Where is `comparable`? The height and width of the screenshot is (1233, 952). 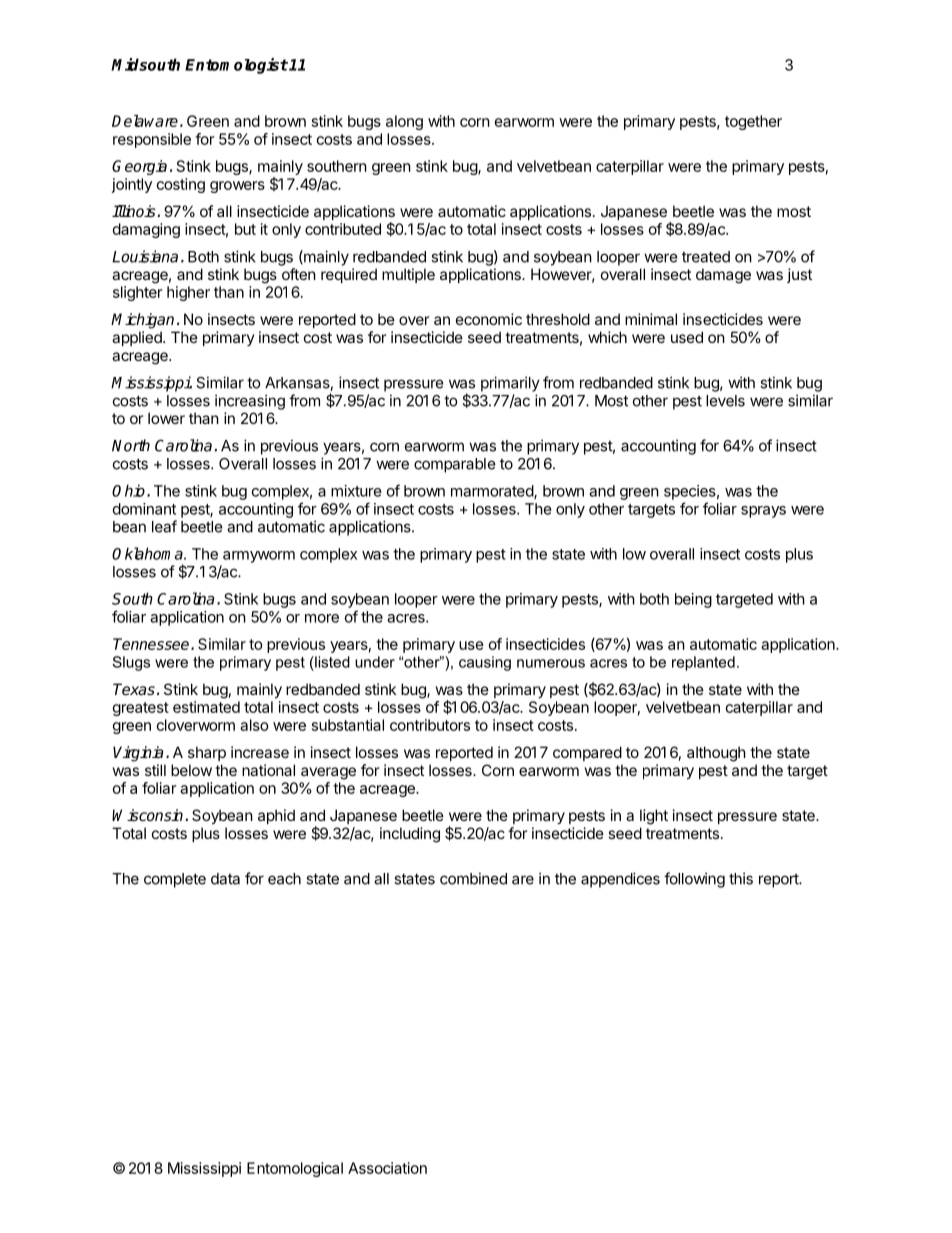 comparable is located at coordinates (455, 465).
